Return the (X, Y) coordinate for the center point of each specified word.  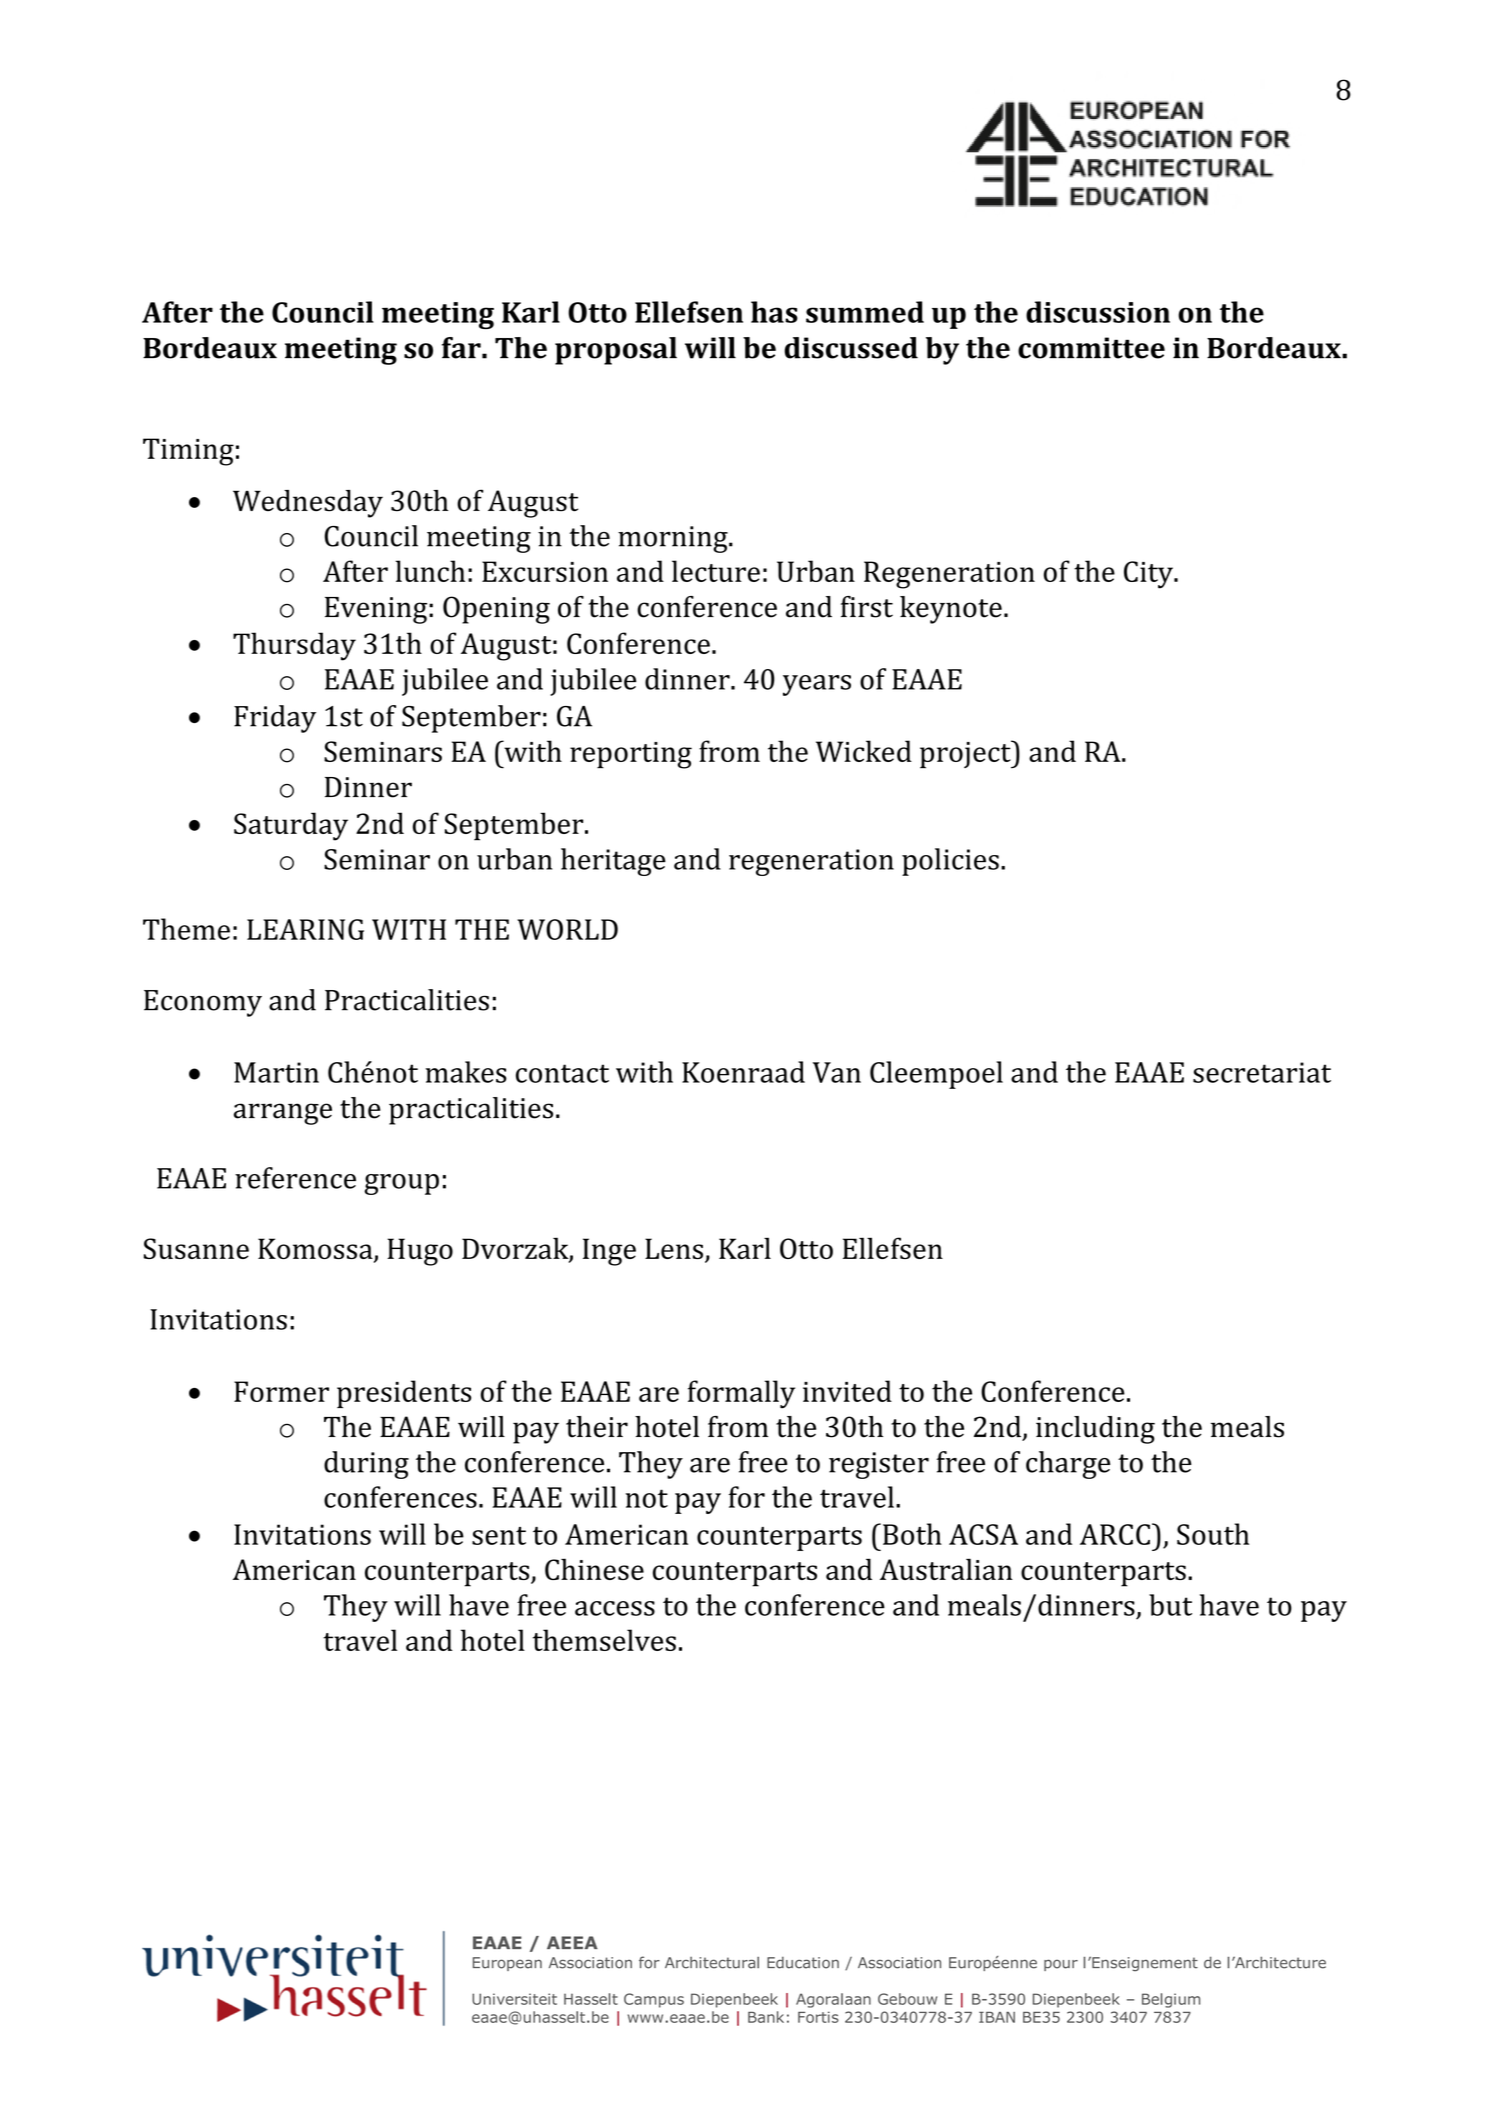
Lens (674, 1248)
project (966, 754)
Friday (275, 719)
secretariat (1262, 1072)
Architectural (712, 1963)
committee (1091, 348)
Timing (188, 452)
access (615, 1608)
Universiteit (514, 1999)
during (366, 1465)
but (1170, 1605)
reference (295, 1178)
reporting (631, 755)
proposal (616, 351)
